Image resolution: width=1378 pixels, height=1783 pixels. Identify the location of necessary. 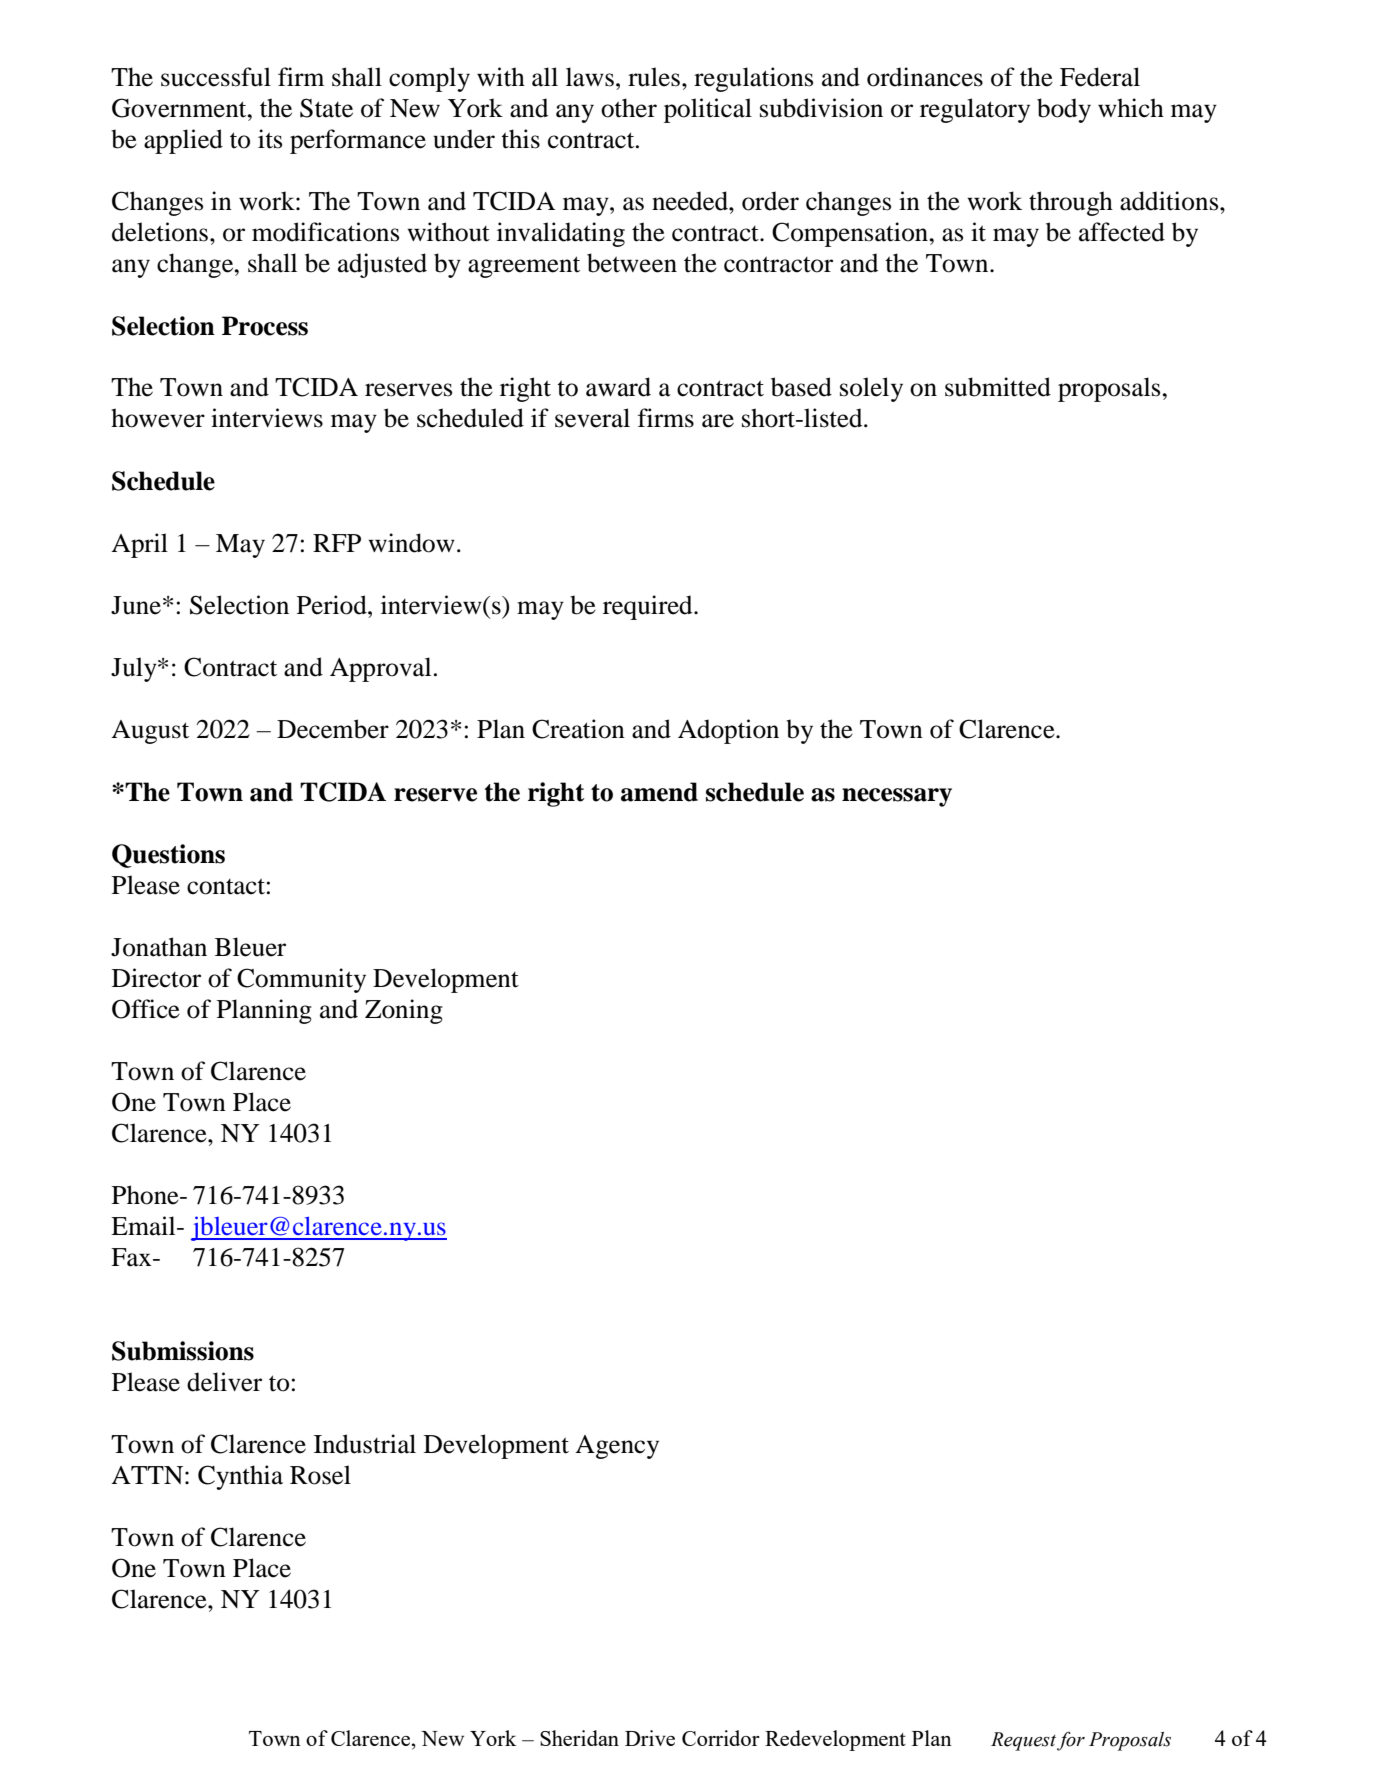
(897, 797).
